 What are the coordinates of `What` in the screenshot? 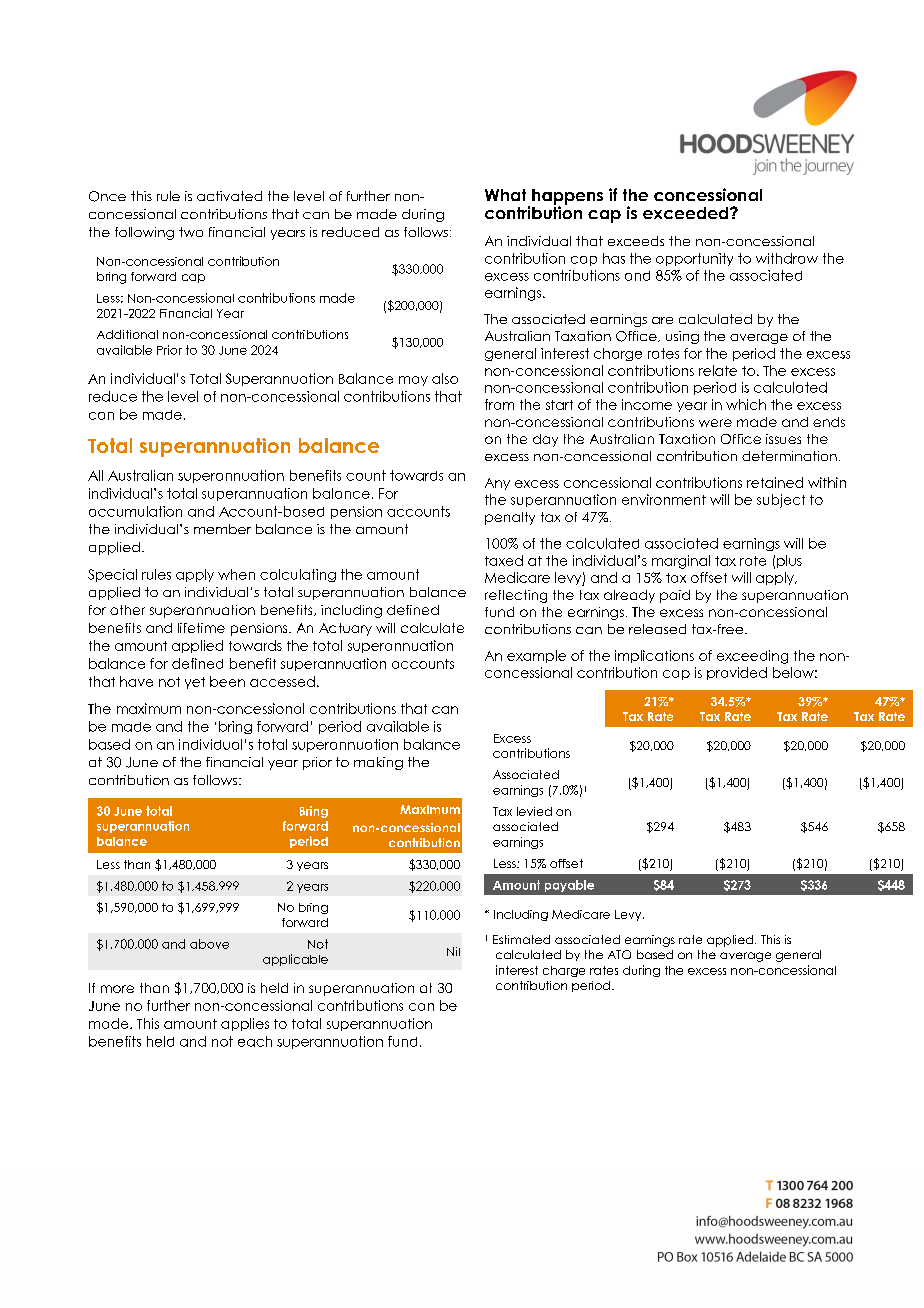 It's located at (505, 195).
